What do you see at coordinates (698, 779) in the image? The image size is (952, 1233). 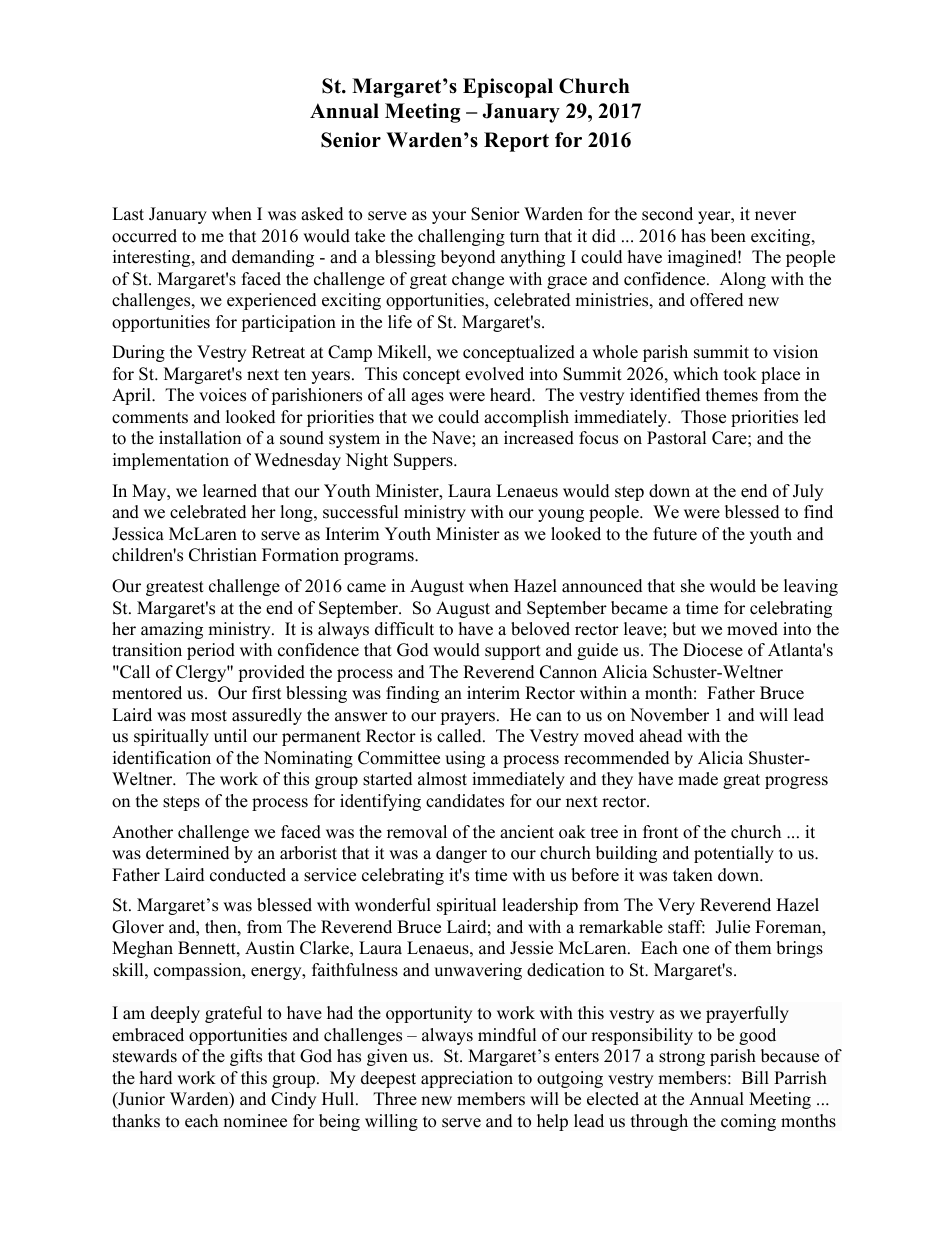 I see `made` at bounding box center [698, 779].
